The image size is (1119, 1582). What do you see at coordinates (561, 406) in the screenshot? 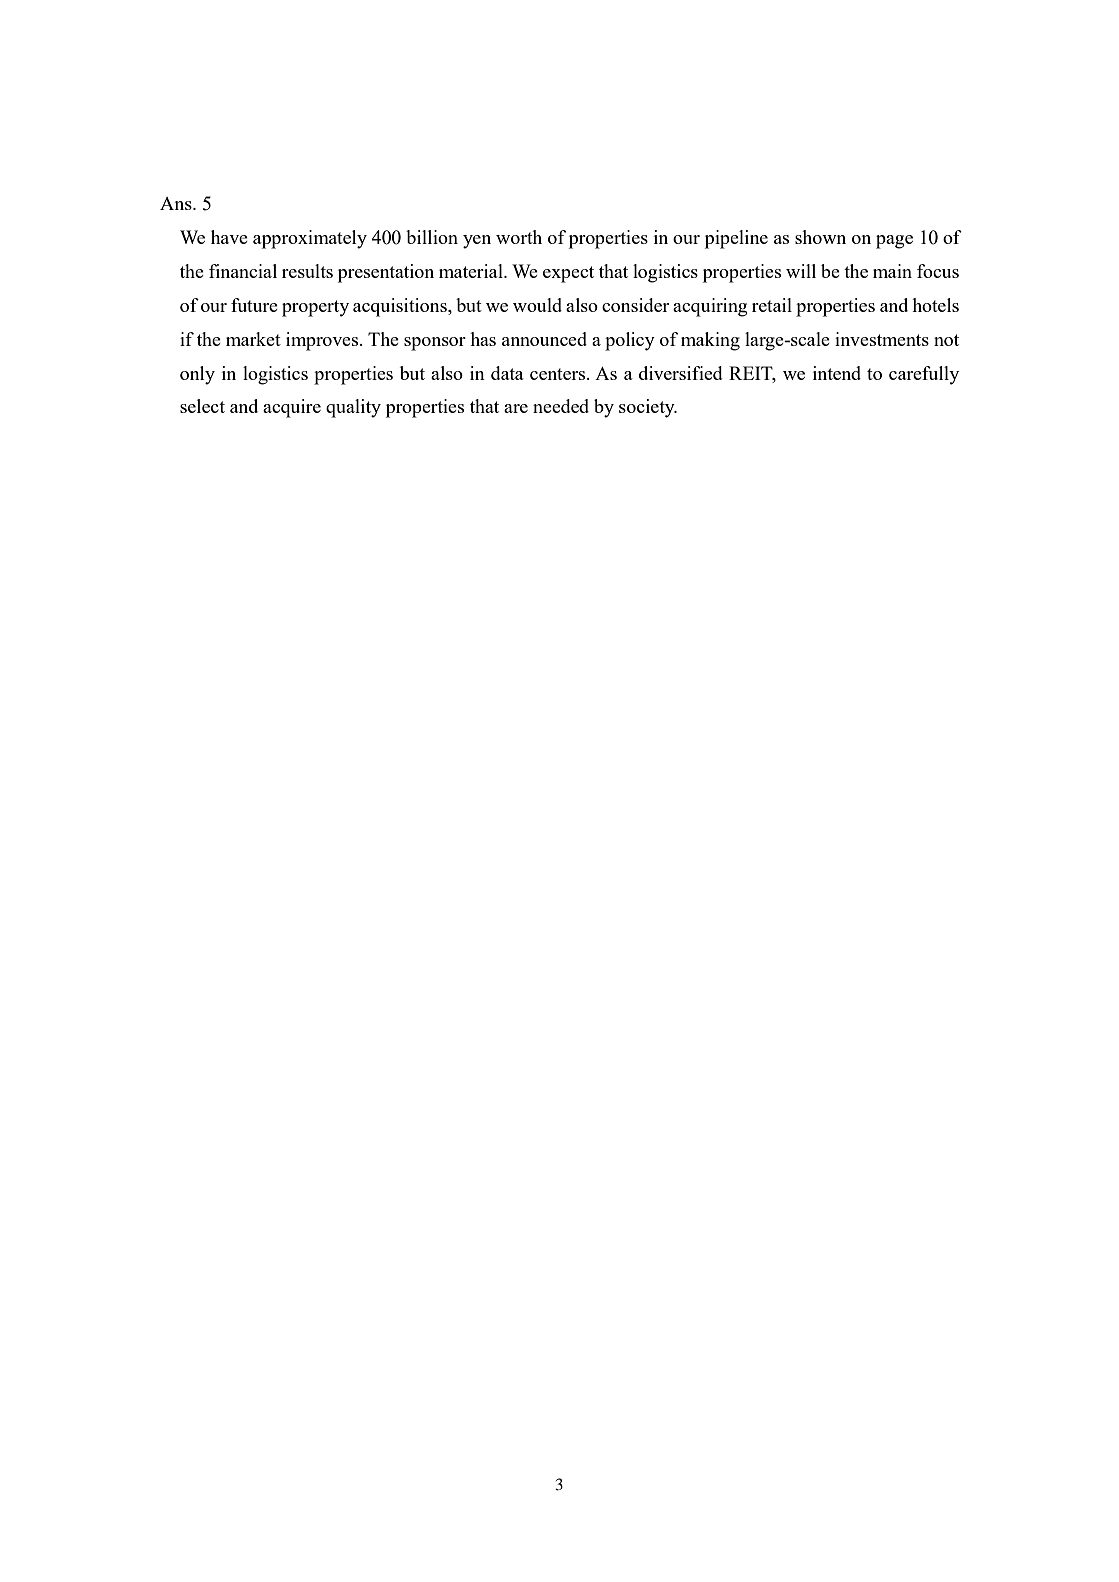
I see `needed` at bounding box center [561, 406].
